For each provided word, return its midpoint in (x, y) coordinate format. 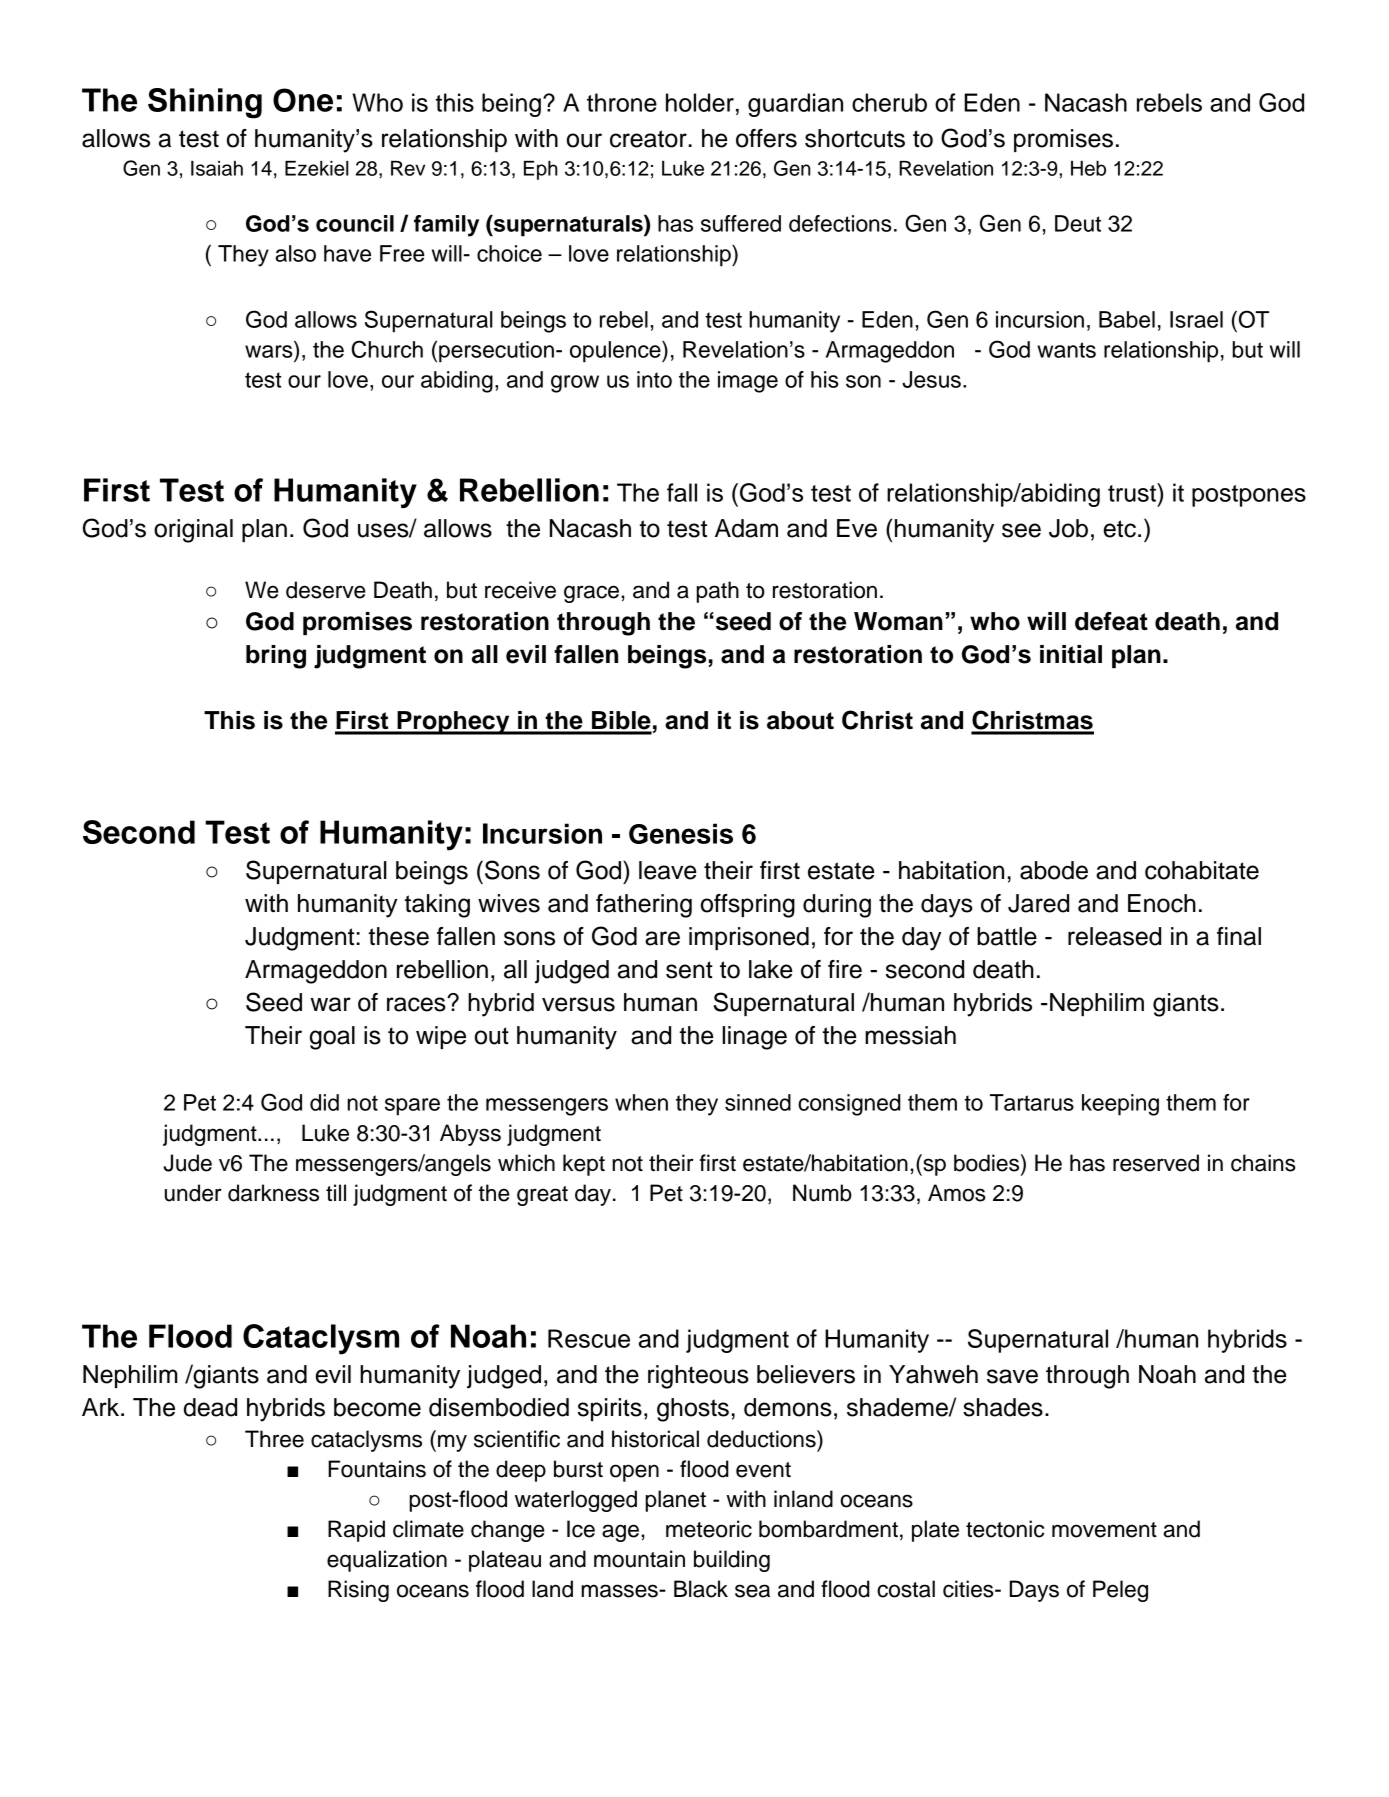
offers (766, 138)
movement (1104, 1530)
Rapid (356, 1531)
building (732, 1561)
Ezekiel (316, 168)
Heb (1088, 168)
